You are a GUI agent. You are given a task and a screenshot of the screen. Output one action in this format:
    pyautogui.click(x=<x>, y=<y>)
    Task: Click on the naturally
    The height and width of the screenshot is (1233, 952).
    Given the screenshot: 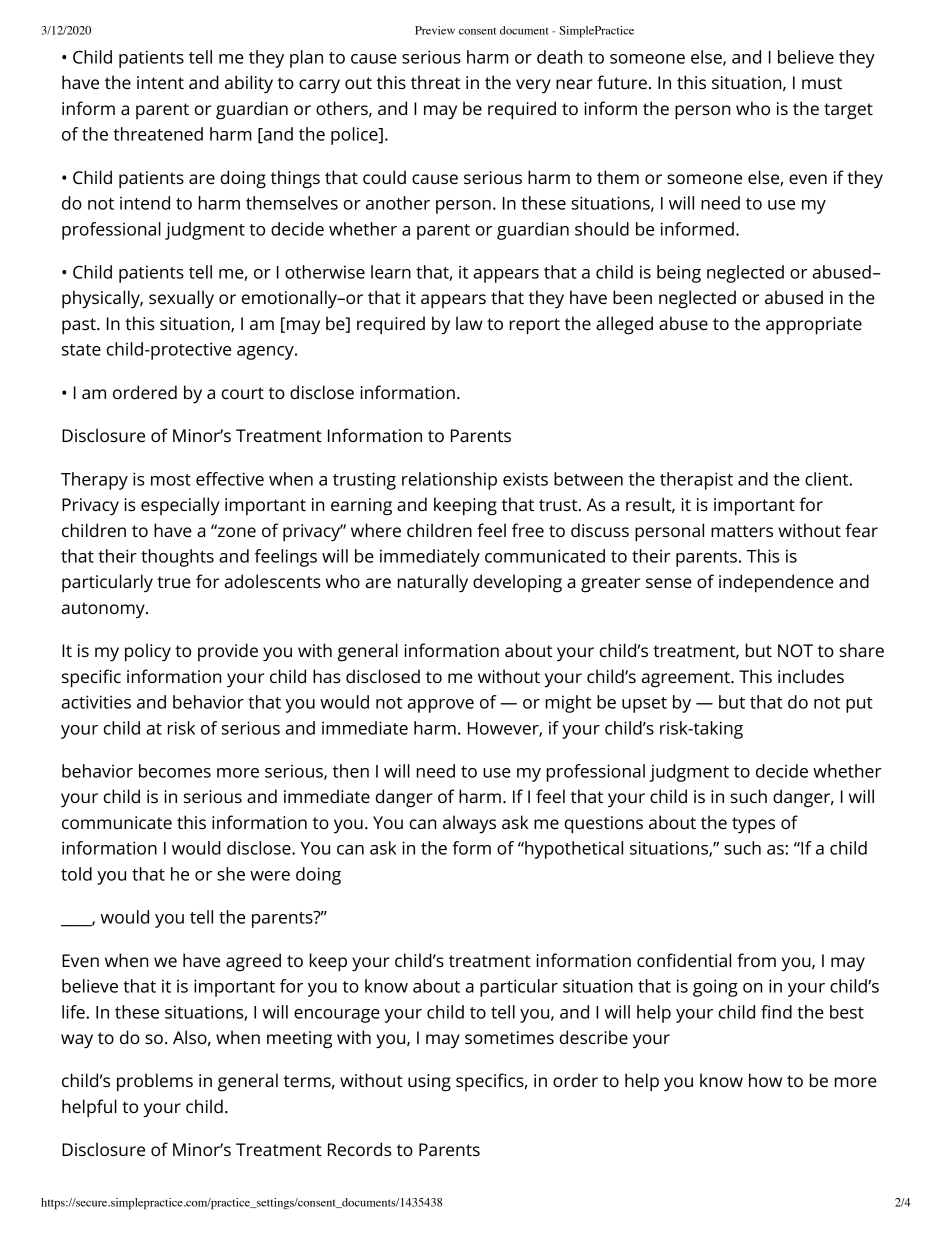 What is the action you would take?
    pyautogui.click(x=433, y=583)
